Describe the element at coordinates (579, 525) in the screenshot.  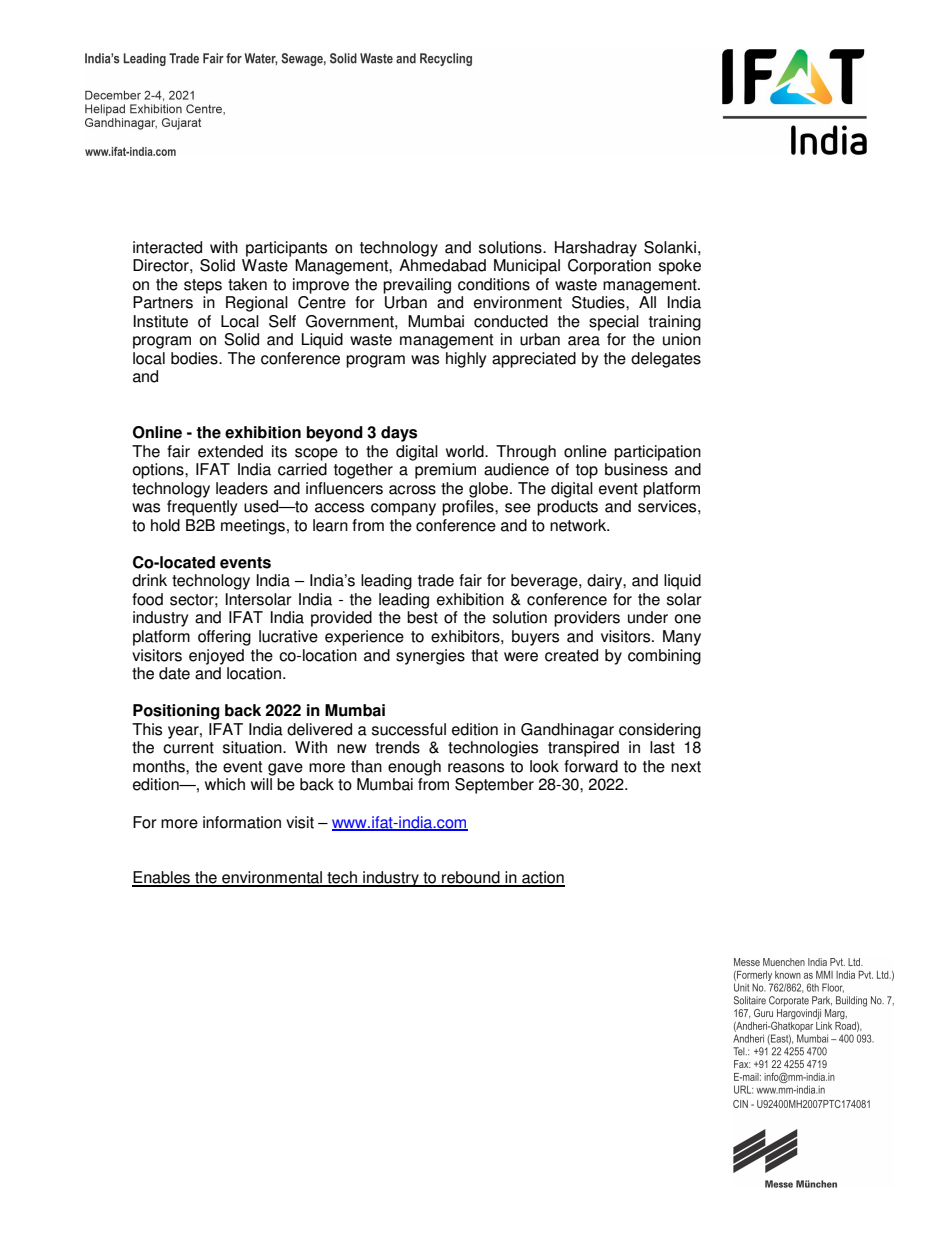
I see `network` at that location.
